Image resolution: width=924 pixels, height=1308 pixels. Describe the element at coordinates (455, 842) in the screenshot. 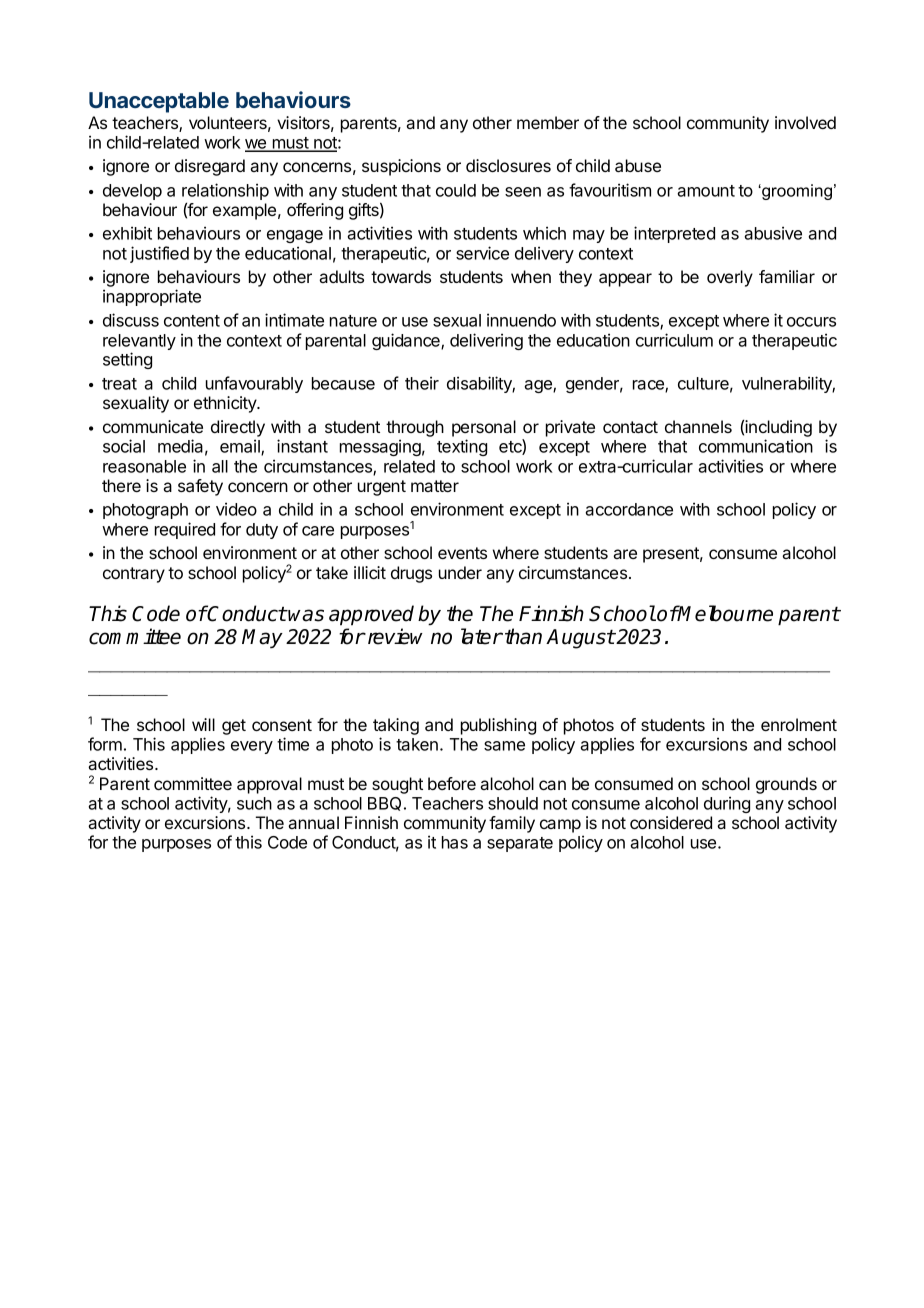

I see `has` at that location.
